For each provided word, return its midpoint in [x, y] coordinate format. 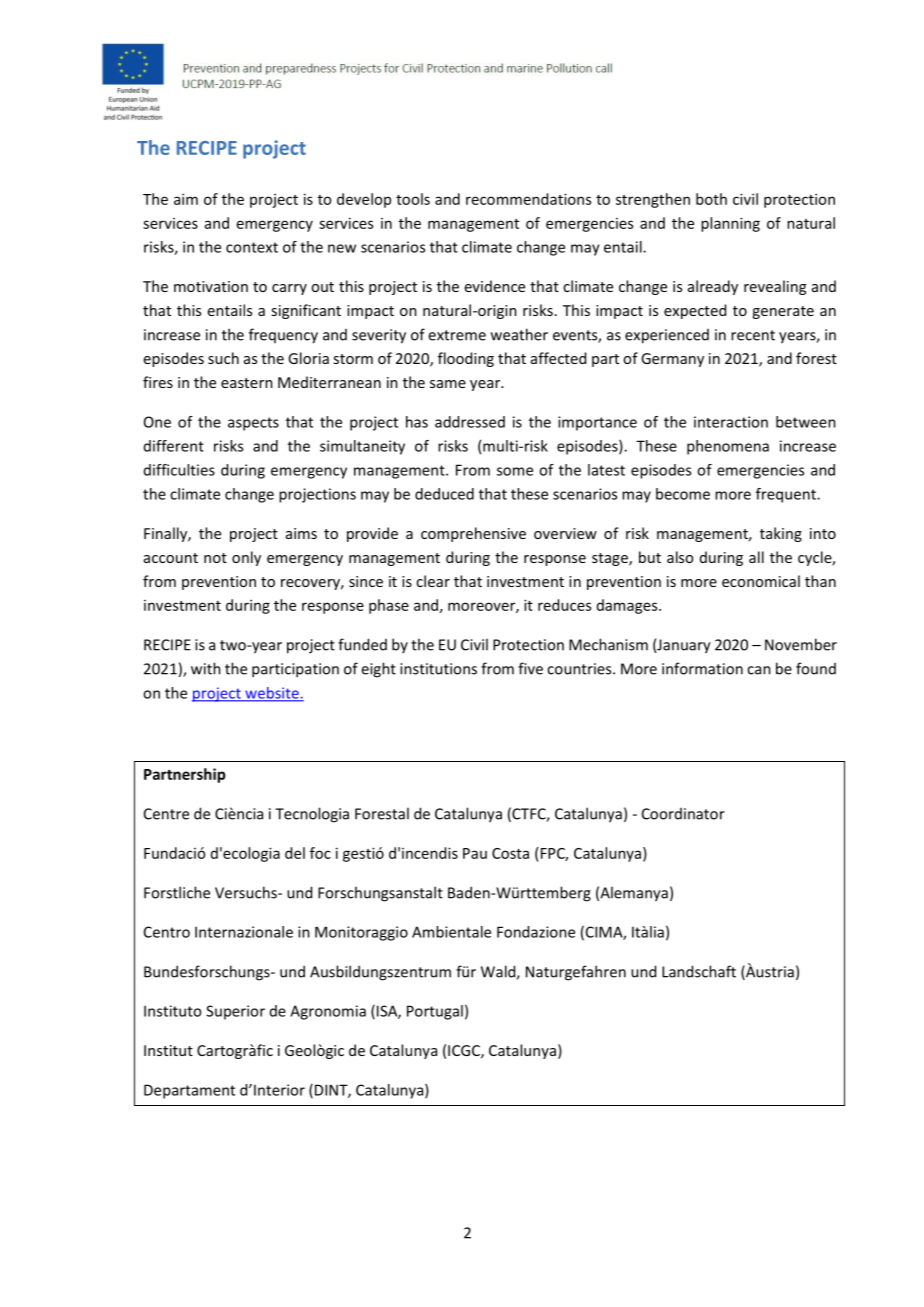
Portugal [435, 1012]
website [272, 694]
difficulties [179, 470]
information [702, 668]
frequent [787, 495]
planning [730, 224]
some [515, 471]
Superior [235, 1012]
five [530, 668]
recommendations [528, 199]
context [252, 247]
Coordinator [683, 814]
